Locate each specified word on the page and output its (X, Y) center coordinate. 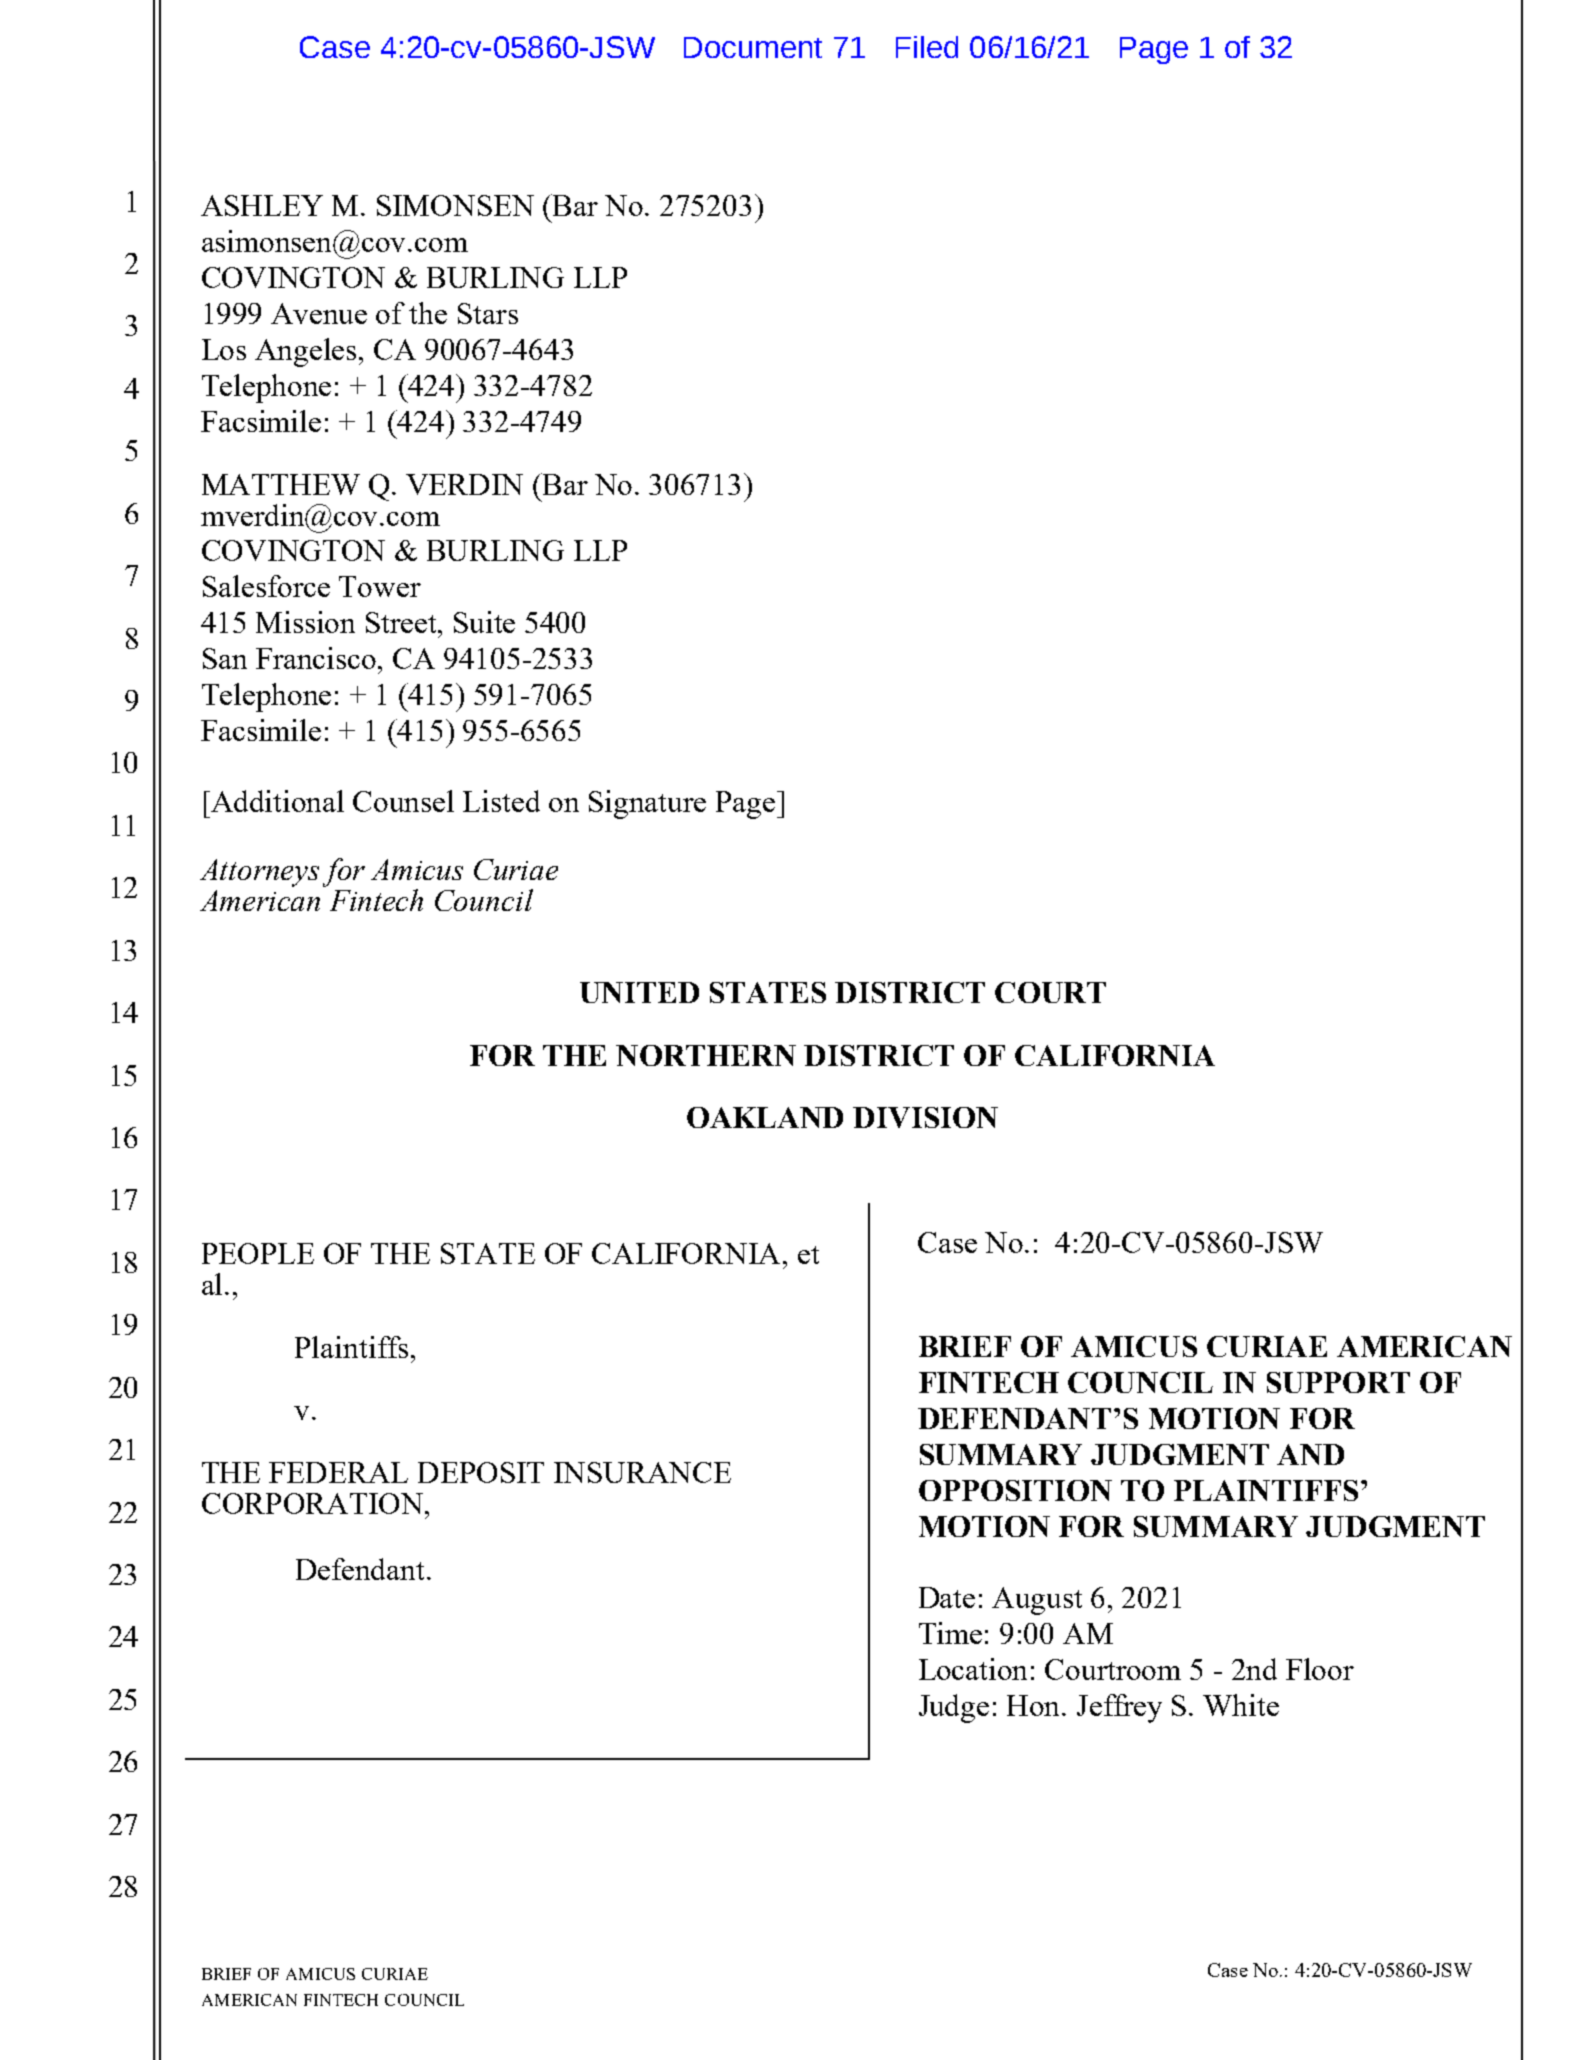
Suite (484, 622)
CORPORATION (312, 1503)
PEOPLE (258, 1253)
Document (753, 47)
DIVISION (925, 1117)
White (1241, 1705)
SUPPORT (1338, 1382)
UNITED (639, 992)
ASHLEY (262, 205)
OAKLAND (765, 1117)
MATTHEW (281, 484)
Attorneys (259, 873)
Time (950, 1633)
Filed (927, 47)
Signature (647, 804)
